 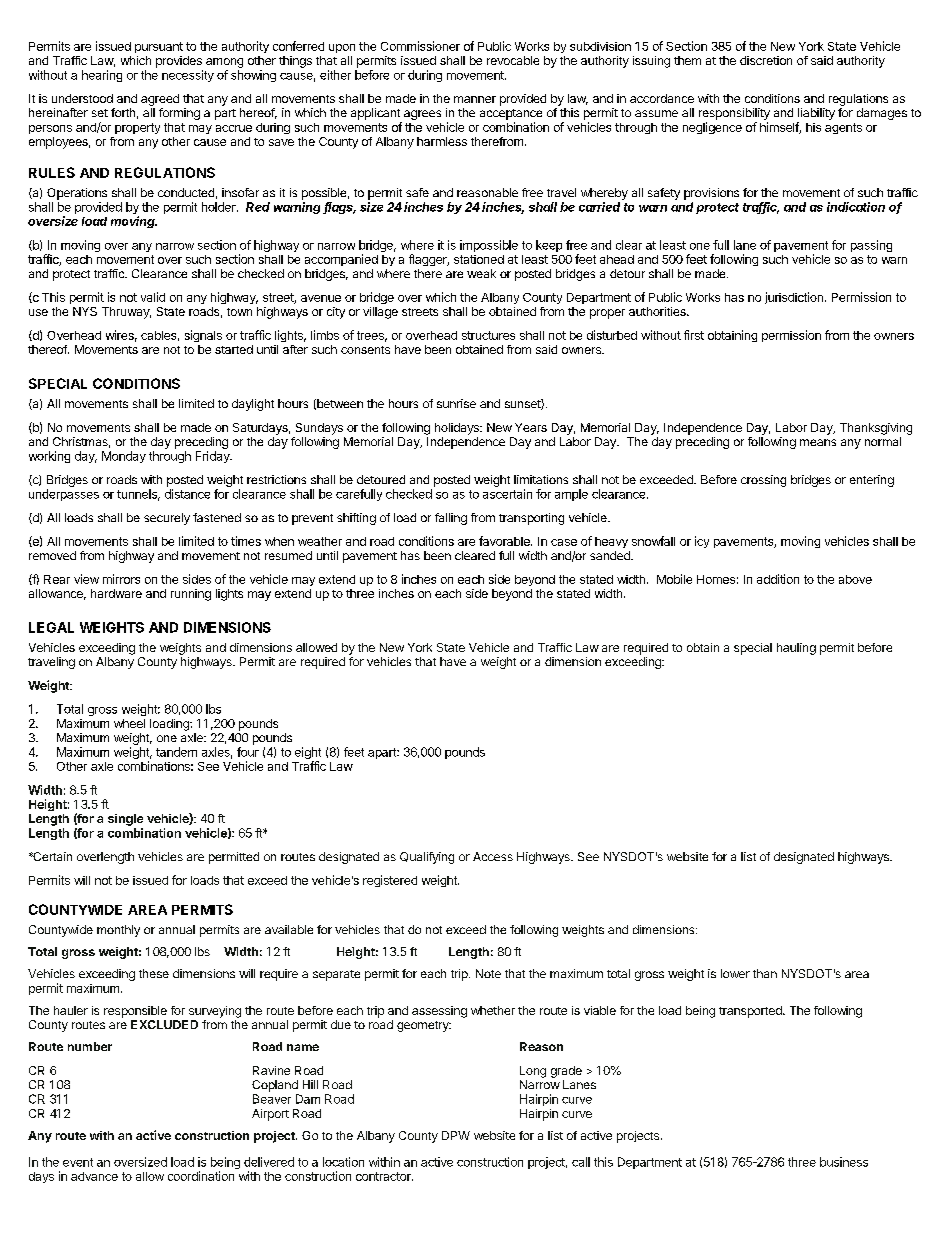 I want to click on discretion, so click(x=766, y=60).
